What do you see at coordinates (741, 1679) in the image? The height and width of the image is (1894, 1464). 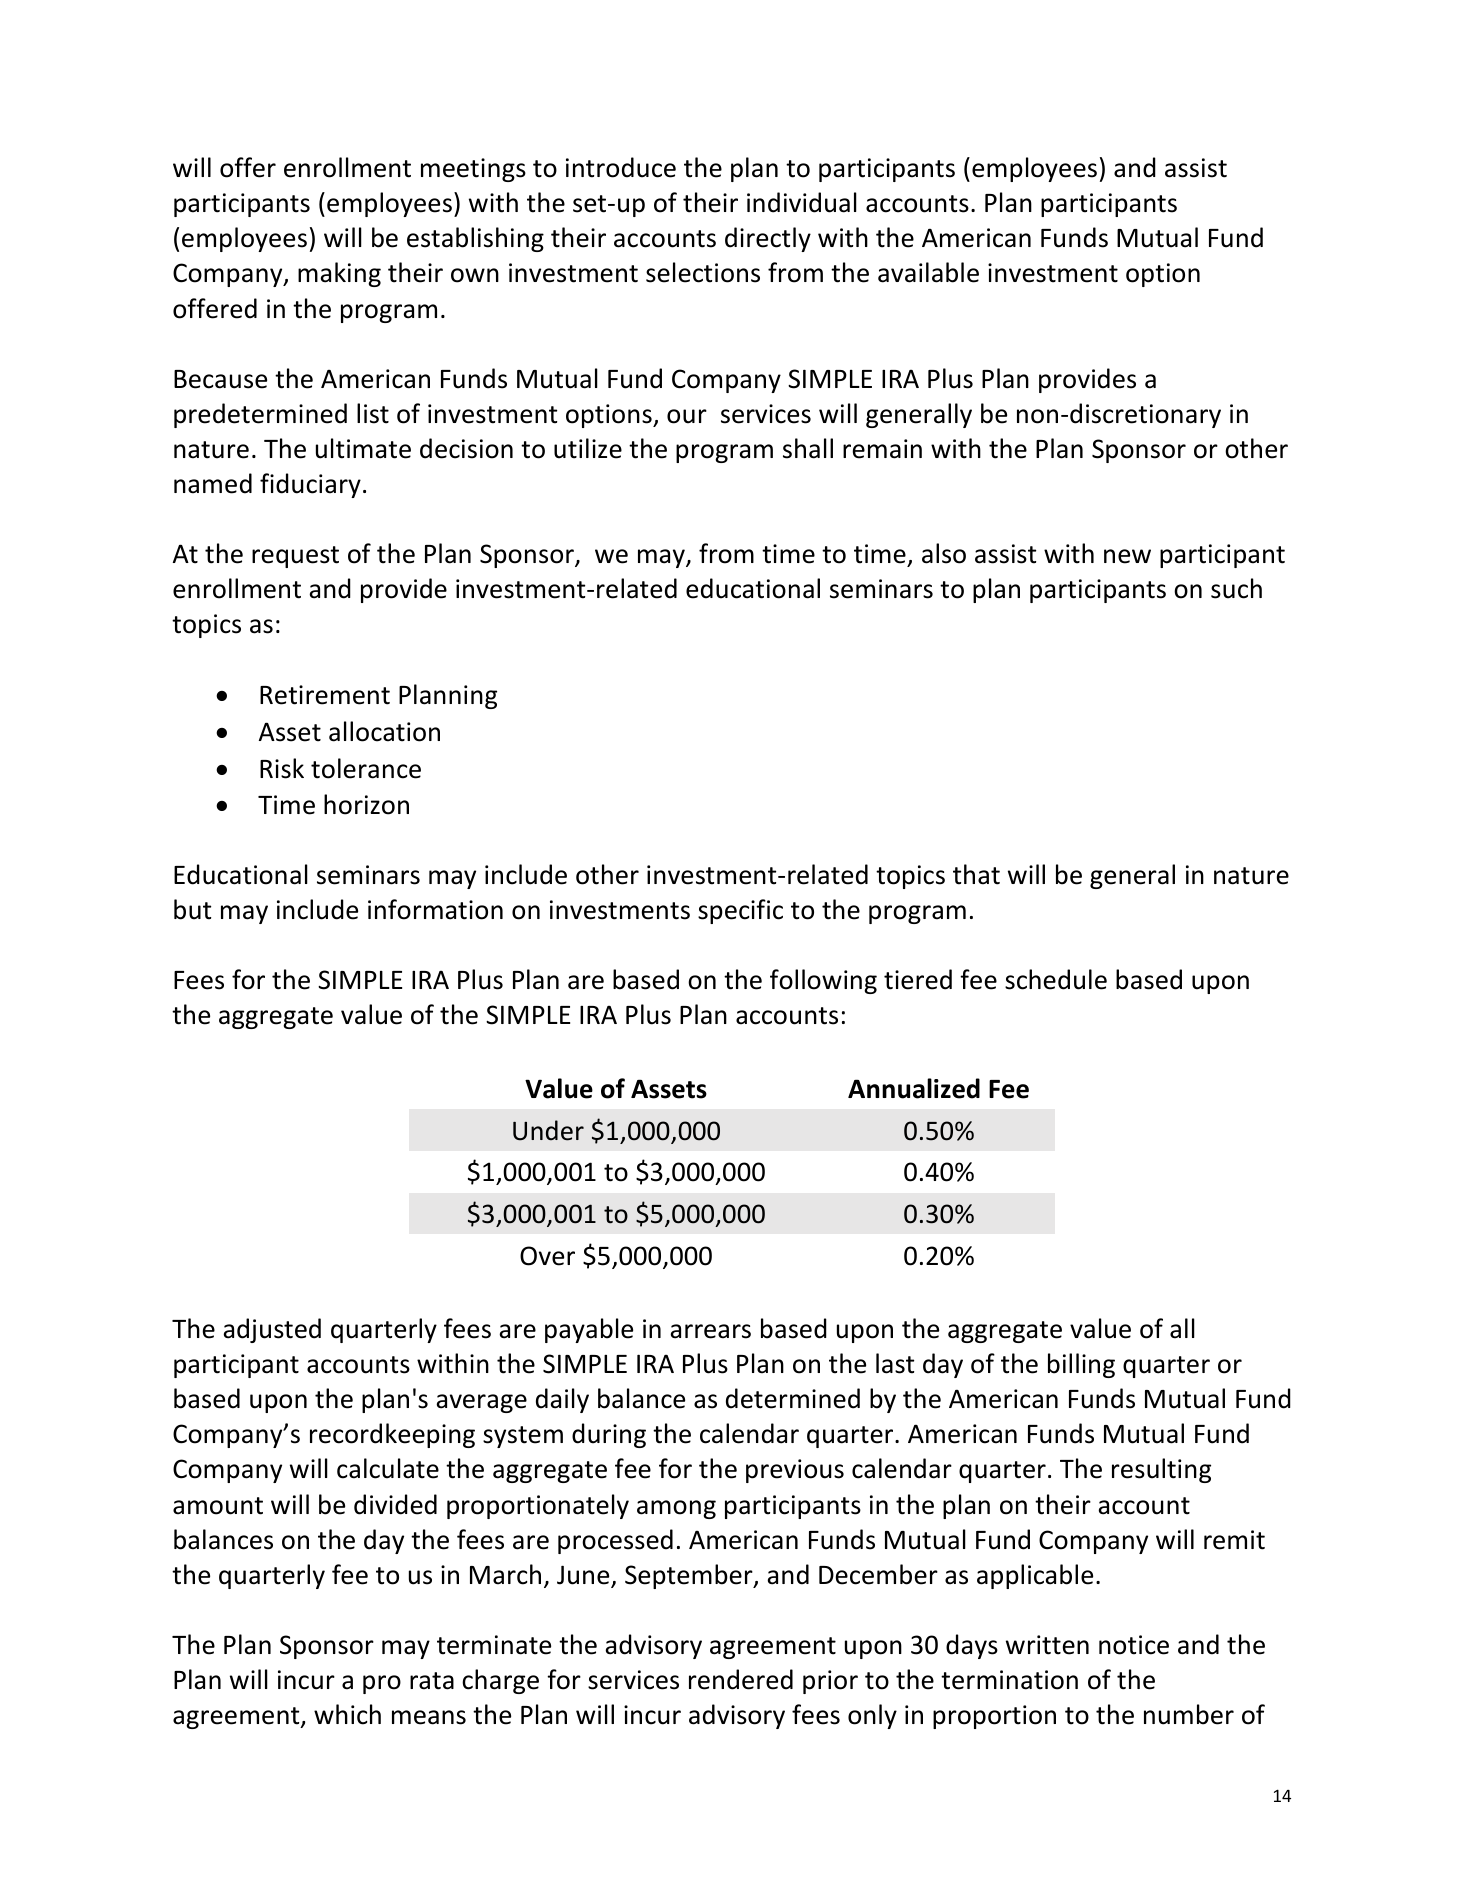 I see `rendered` at bounding box center [741, 1679].
